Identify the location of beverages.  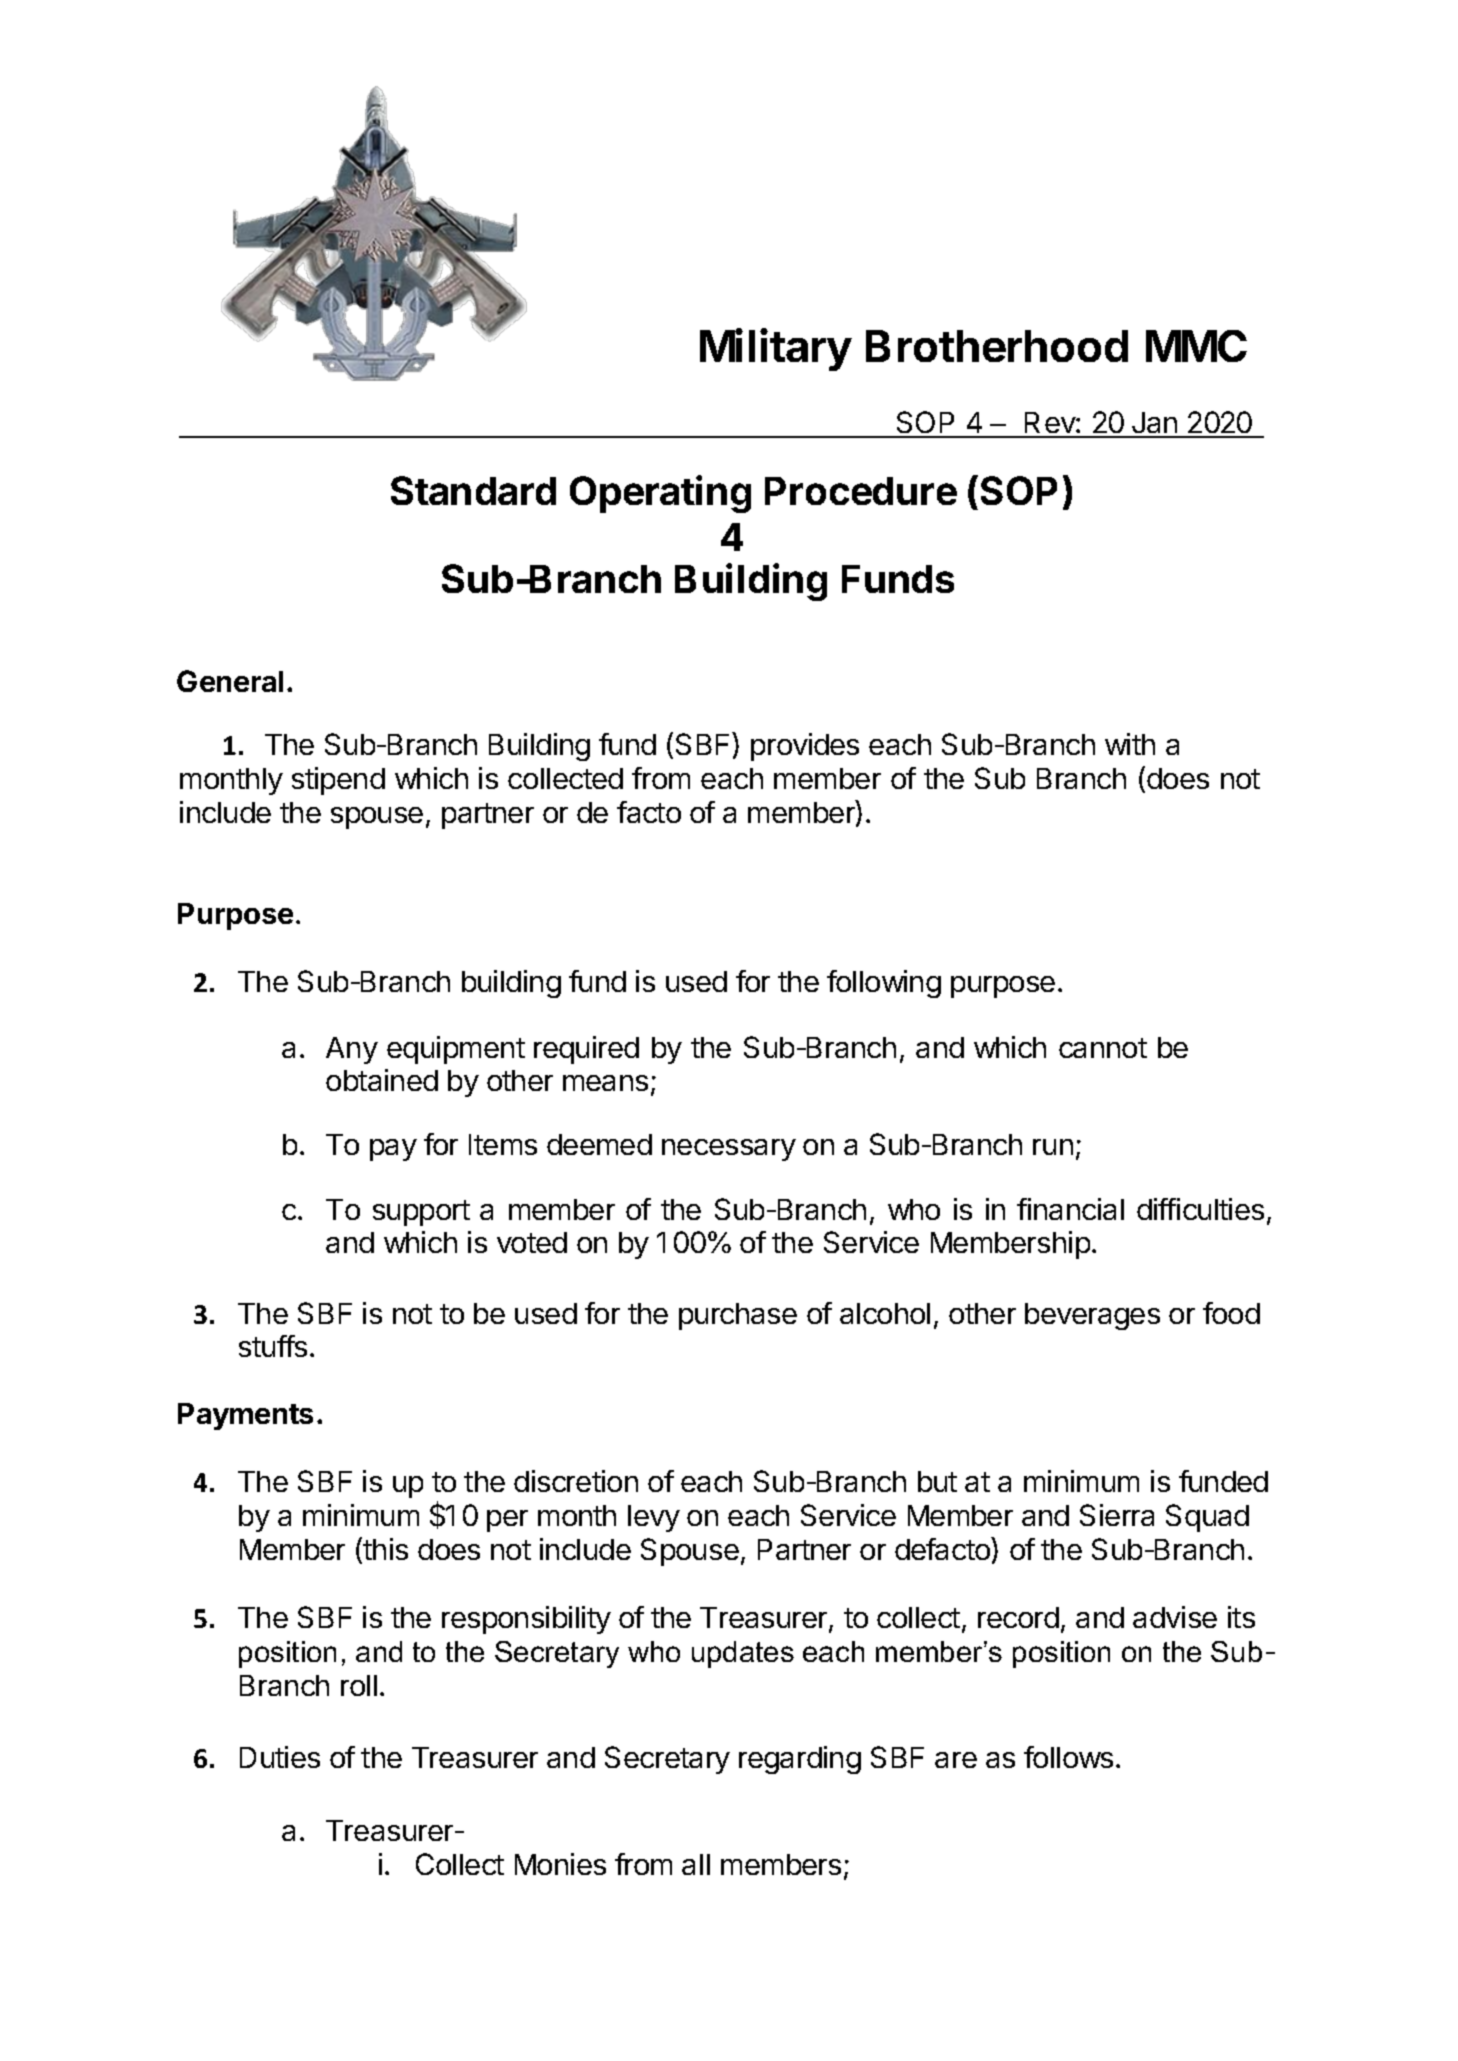
(1092, 1316).
